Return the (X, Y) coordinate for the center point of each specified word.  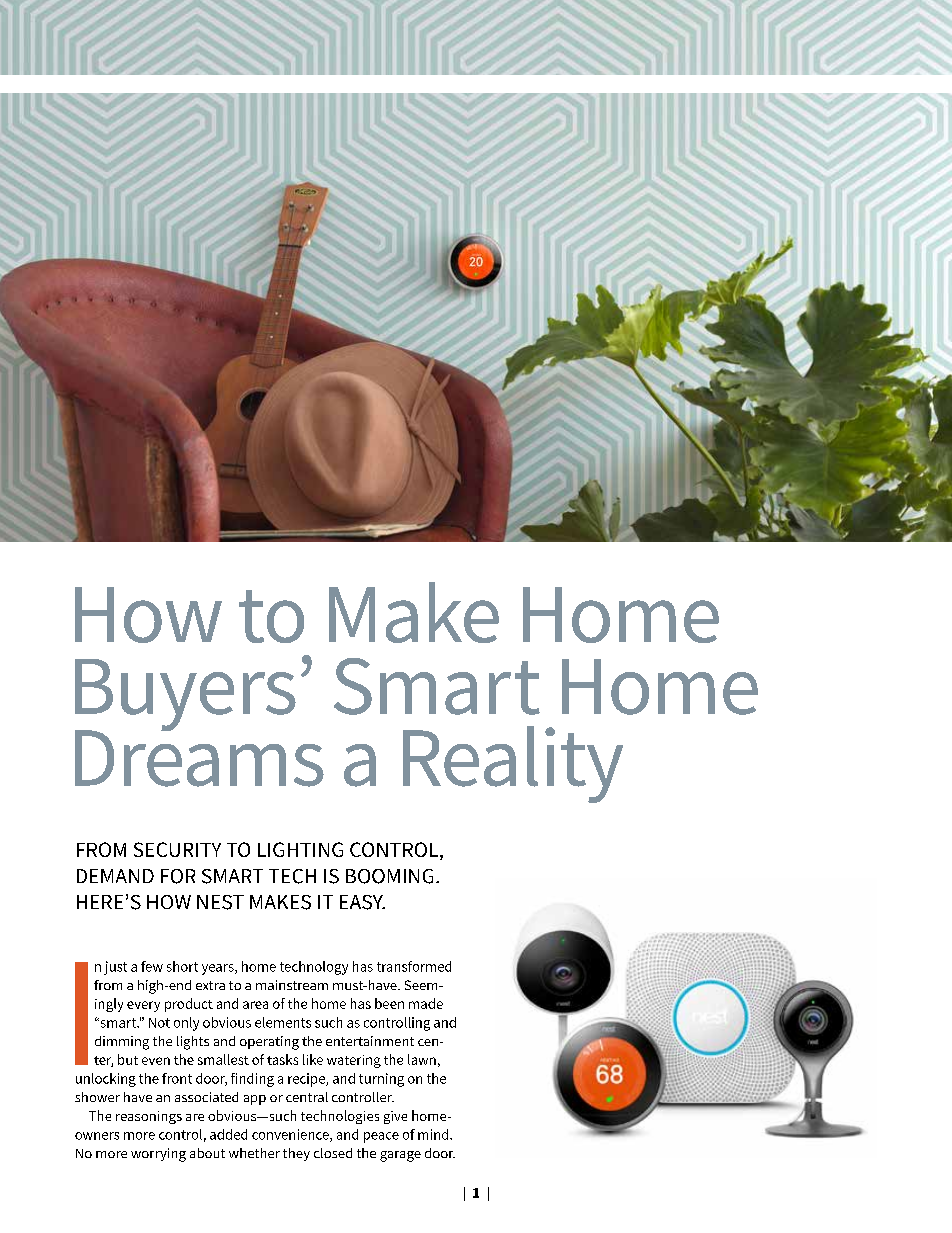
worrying (158, 1155)
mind (434, 1134)
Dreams (199, 757)
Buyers (185, 696)
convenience (291, 1135)
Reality (513, 764)
